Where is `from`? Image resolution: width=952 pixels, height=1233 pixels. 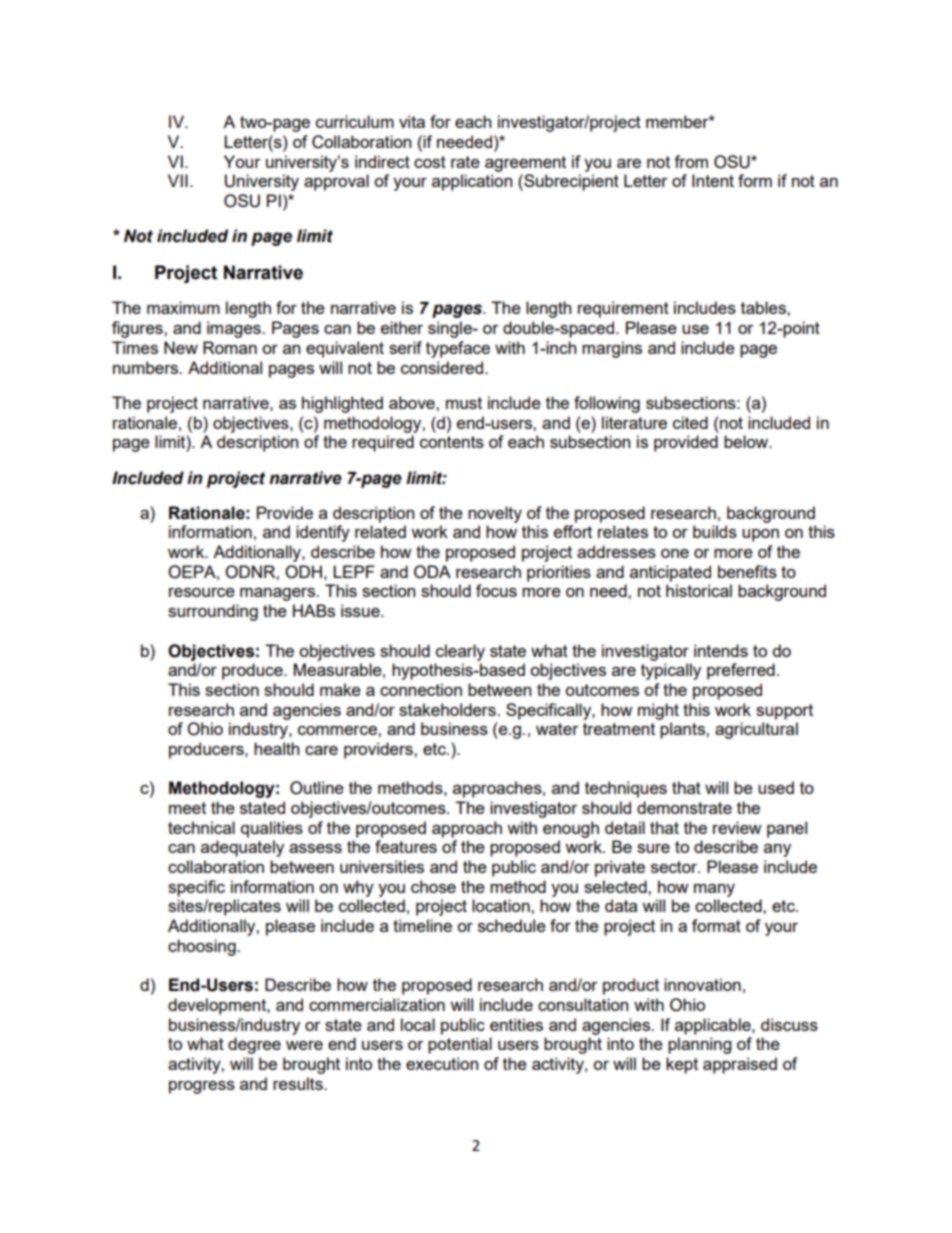 from is located at coordinates (691, 161).
